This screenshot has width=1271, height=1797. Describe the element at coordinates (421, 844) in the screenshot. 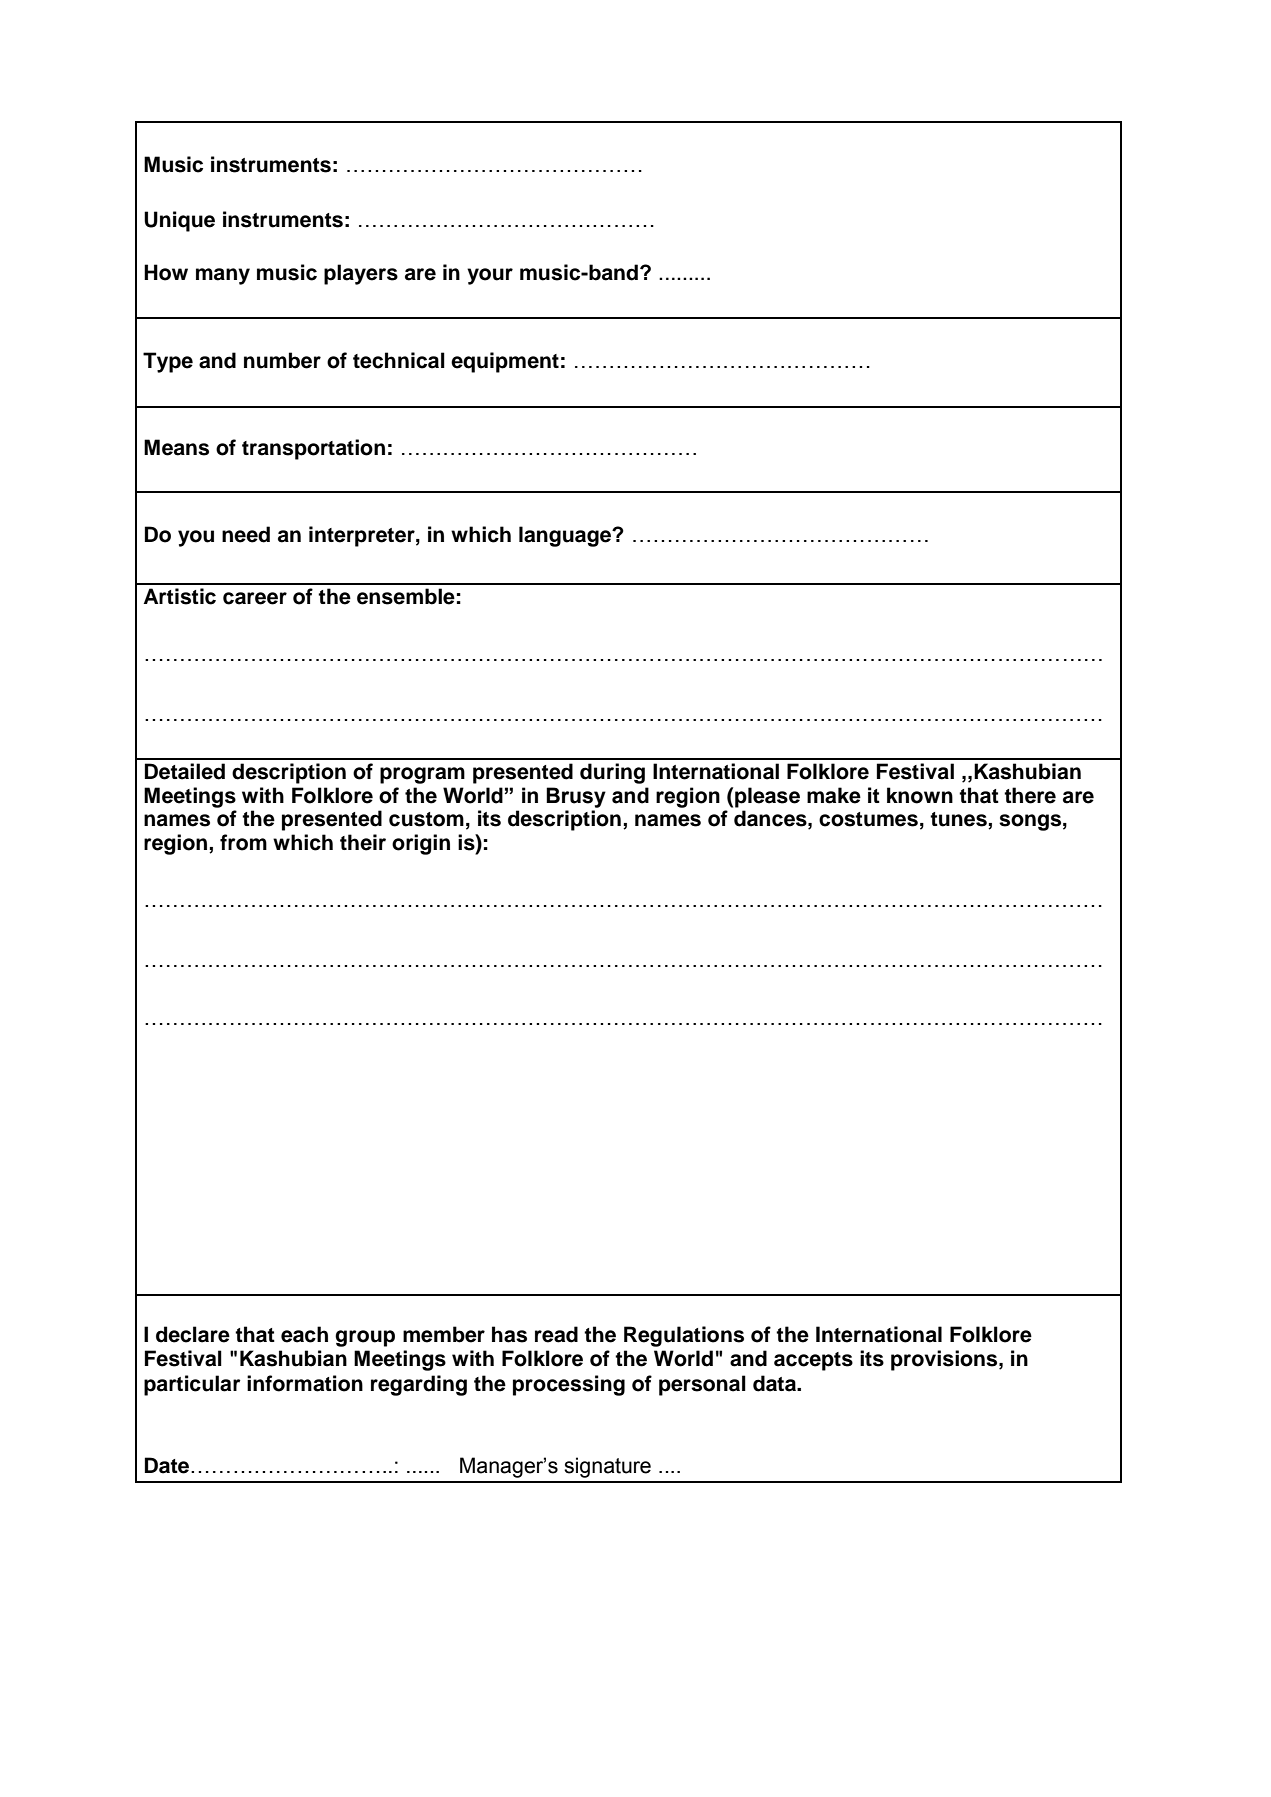

I see `origin` at that location.
